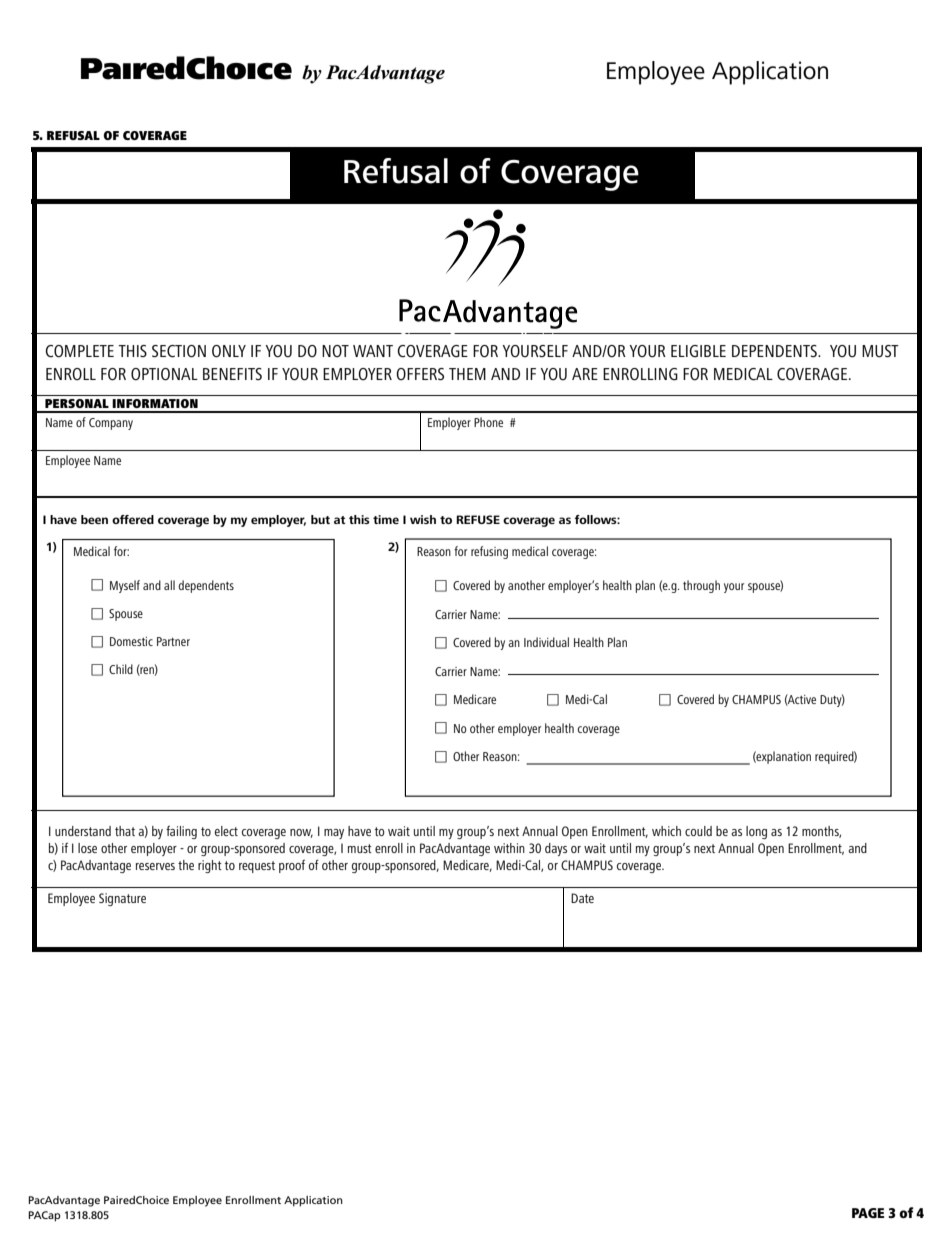 This screenshot has width=952, height=1233. What do you see at coordinates (509, 848) in the screenshot?
I see `within` at bounding box center [509, 848].
